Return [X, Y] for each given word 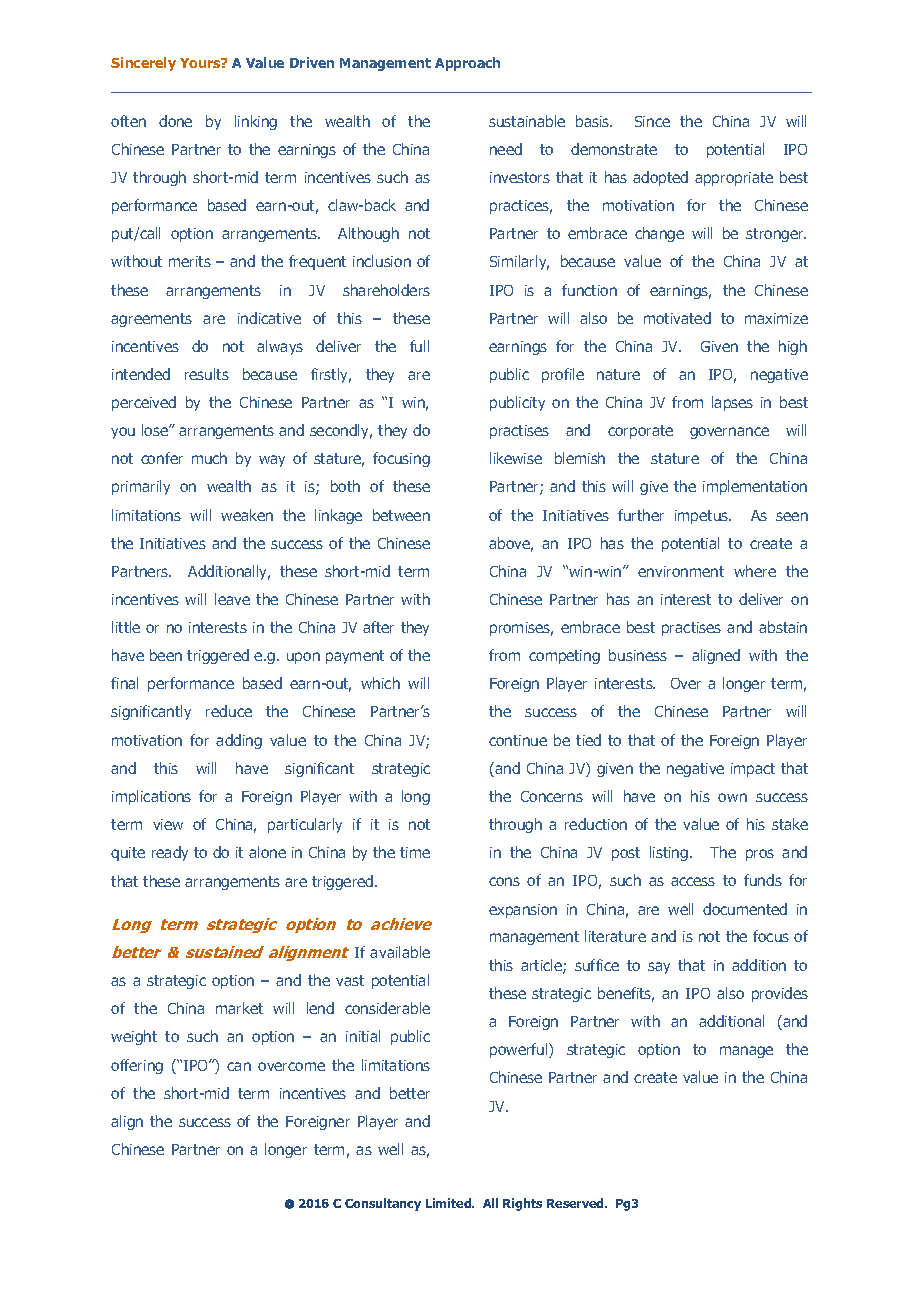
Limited [450, 1203]
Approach [467, 64]
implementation [755, 487]
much [209, 458]
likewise [516, 458]
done [175, 121]
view [168, 824]
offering [137, 1066]
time [415, 852]
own [732, 797]
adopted [660, 178]
